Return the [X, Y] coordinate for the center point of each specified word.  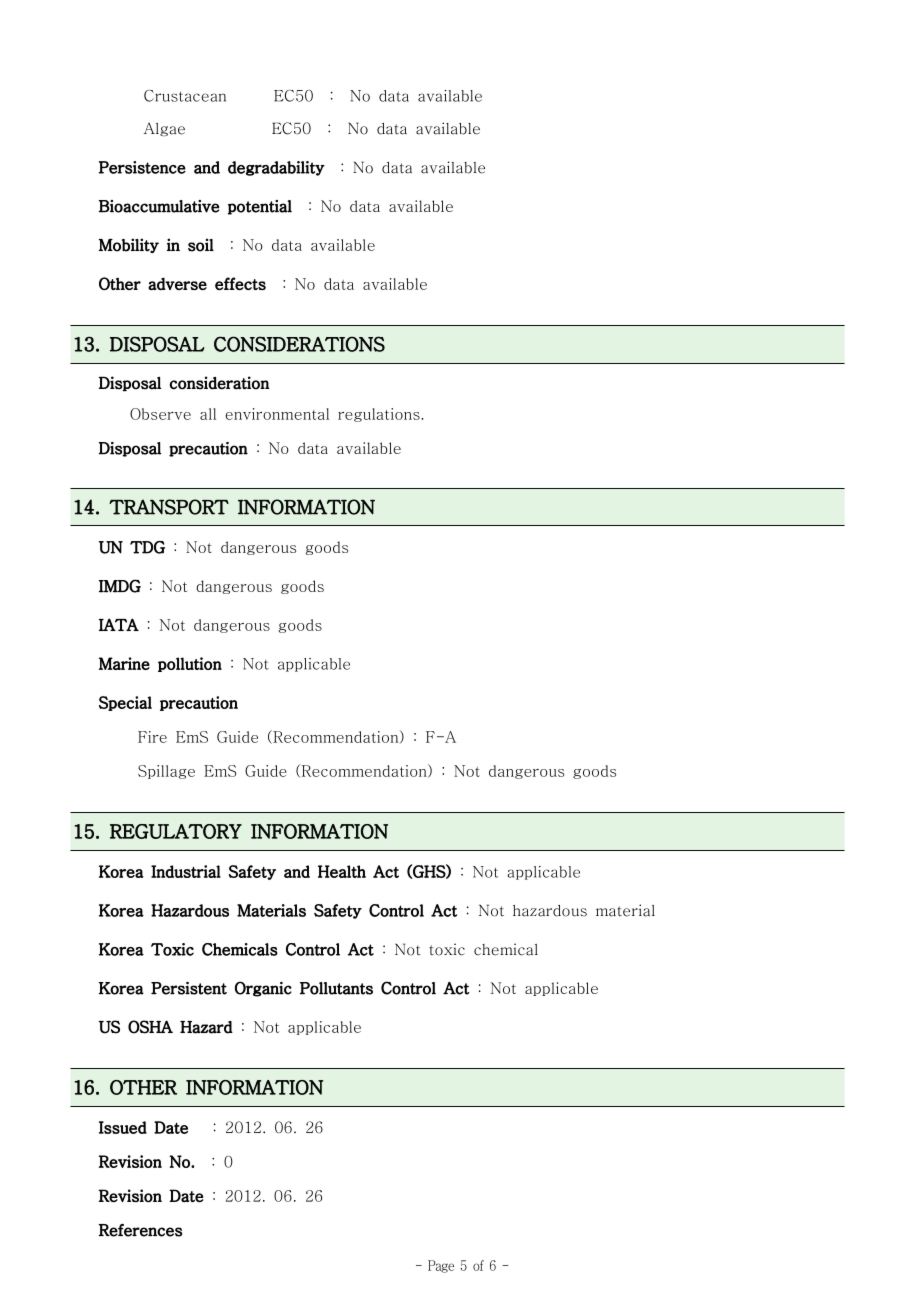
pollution [190, 664]
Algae [164, 129]
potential [260, 207]
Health [342, 871]
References [140, 1230]
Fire [152, 737]
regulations [380, 415]
